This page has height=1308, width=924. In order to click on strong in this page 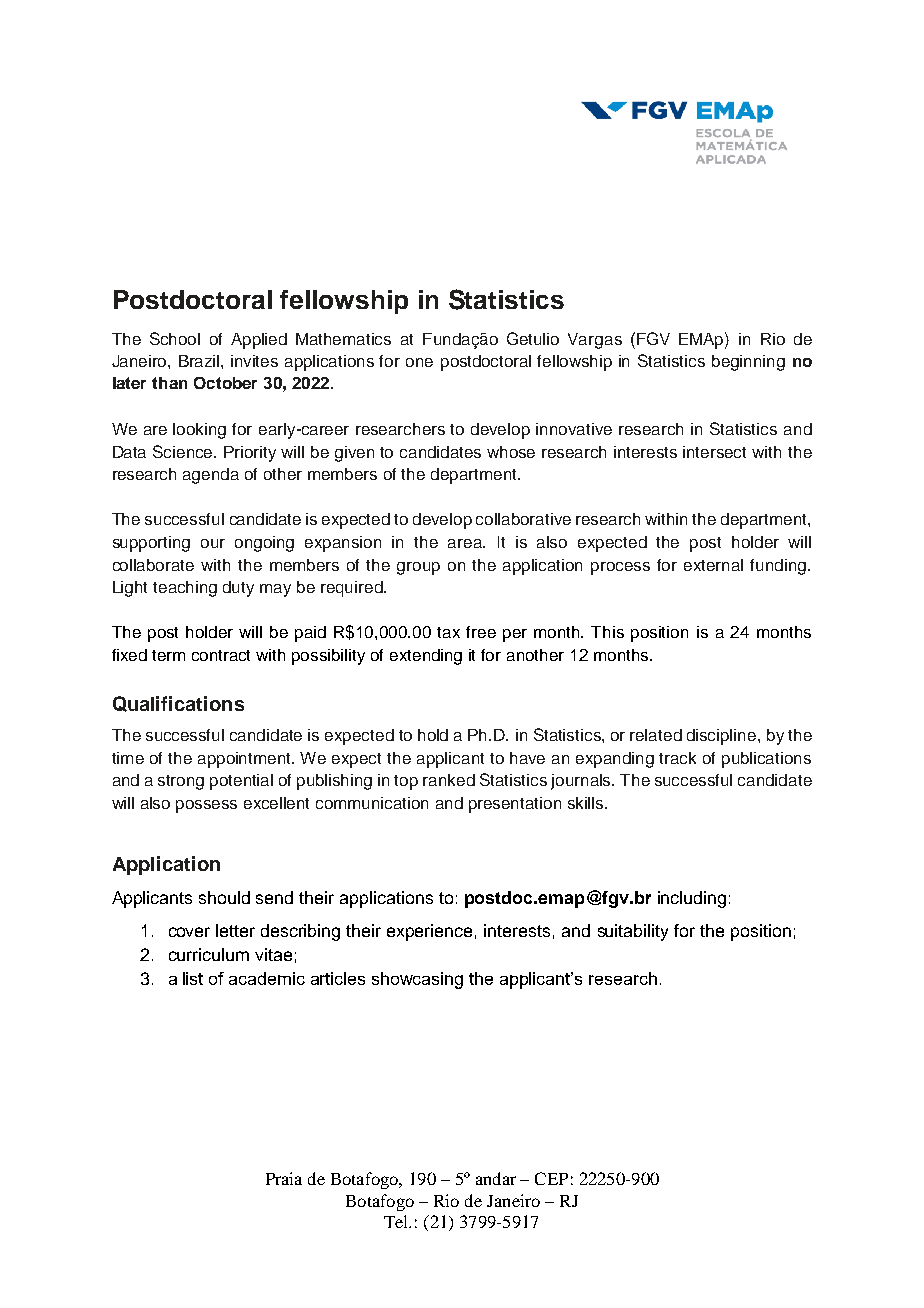, I will do `click(181, 782)`.
